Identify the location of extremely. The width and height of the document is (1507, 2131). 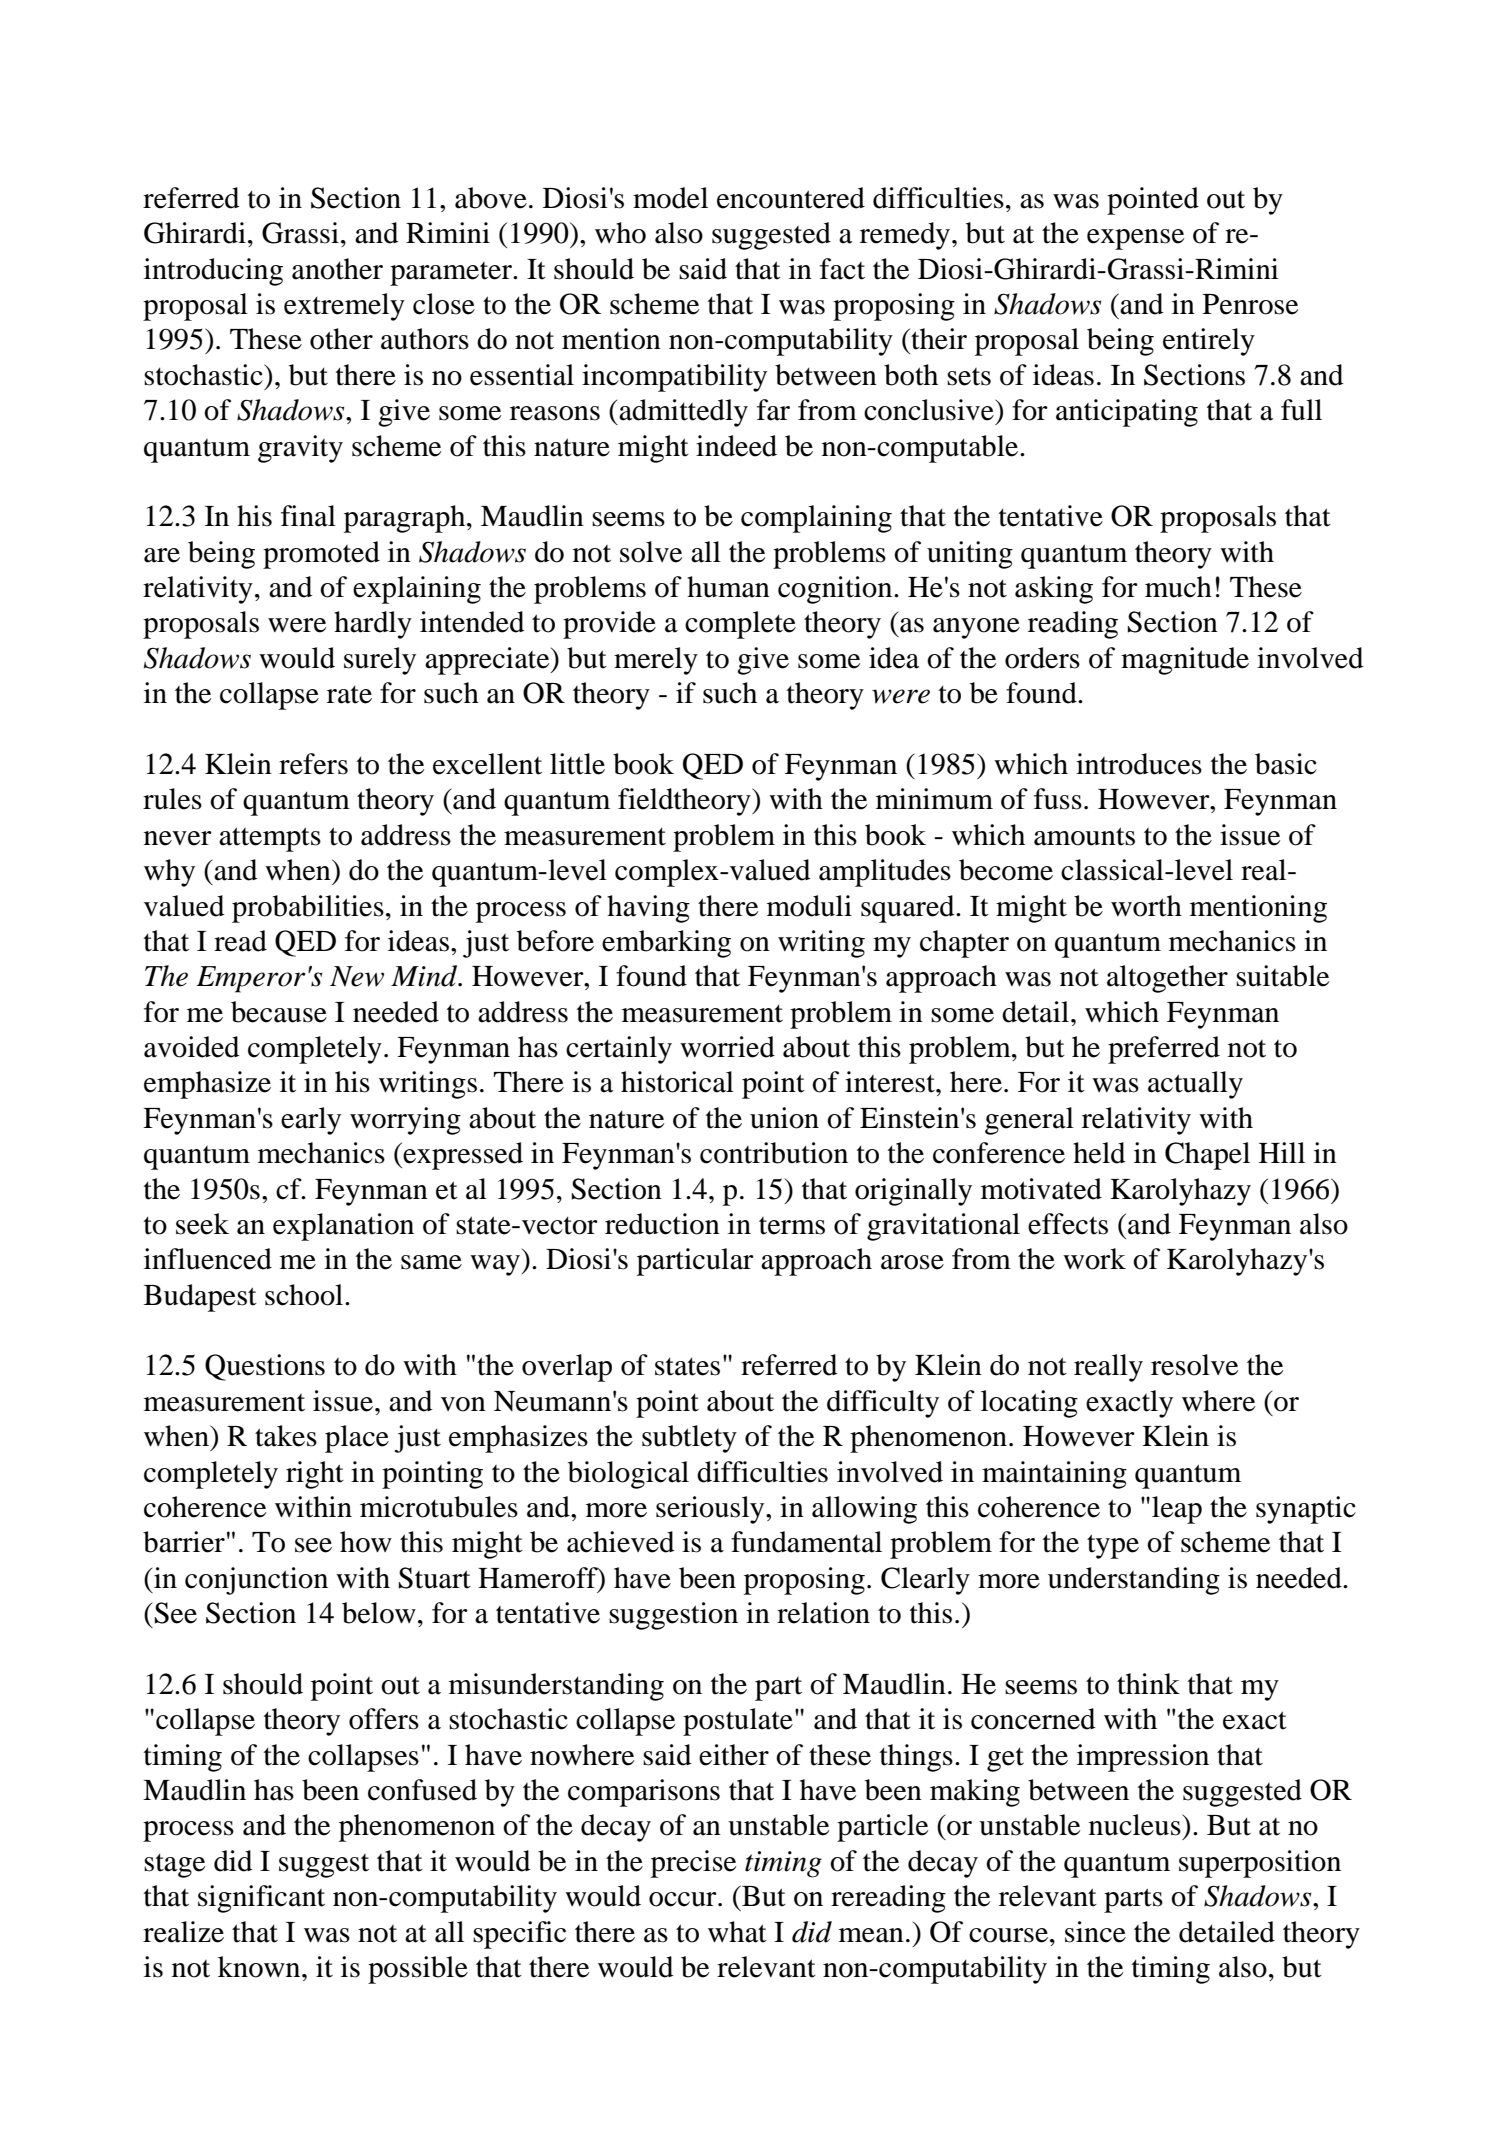
(344, 307).
